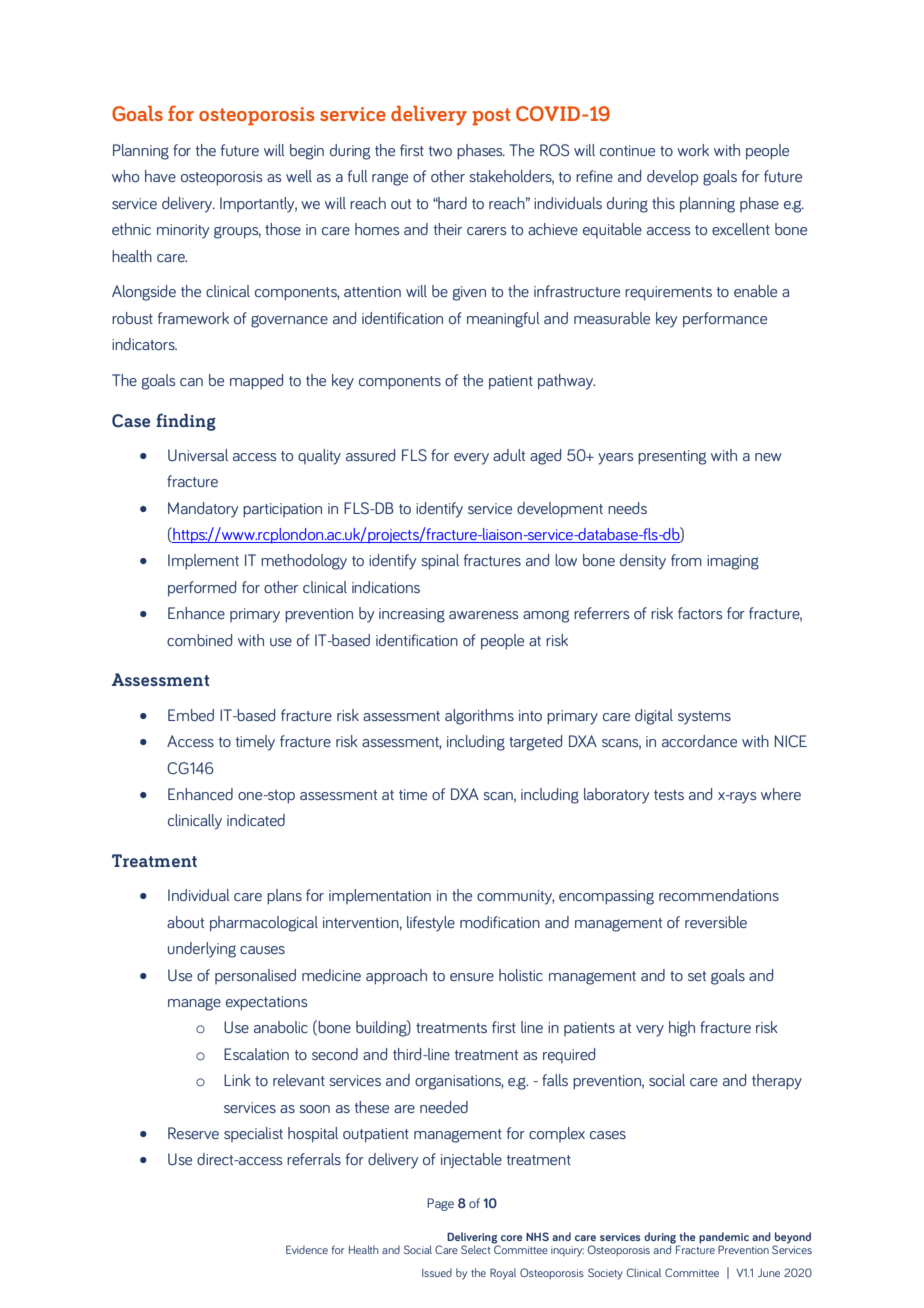  What do you see at coordinates (663, 203) in the screenshot?
I see `this` at bounding box center [663, 203].
